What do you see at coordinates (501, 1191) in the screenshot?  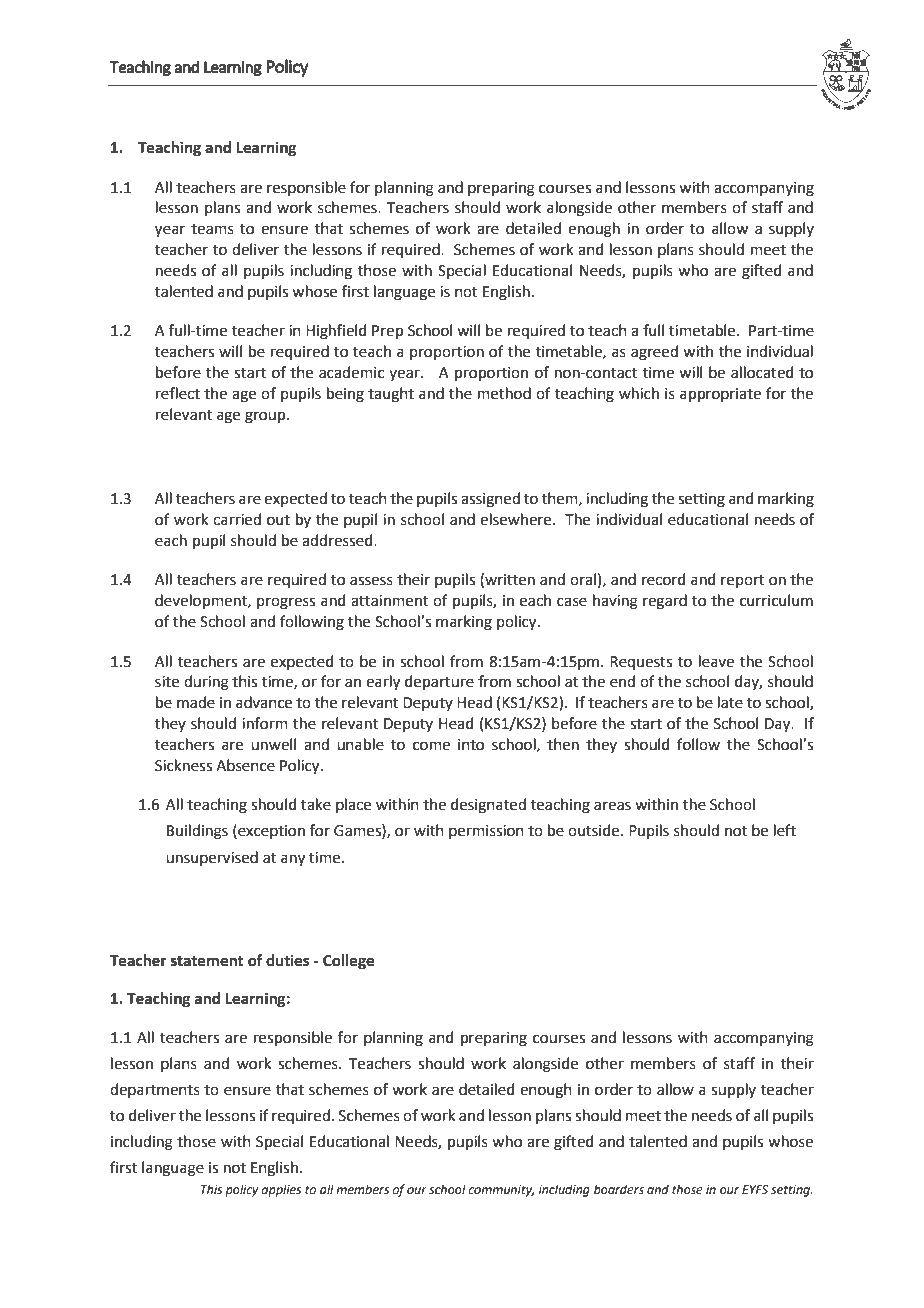 I see `community` at bounding box center [501, 1191].
